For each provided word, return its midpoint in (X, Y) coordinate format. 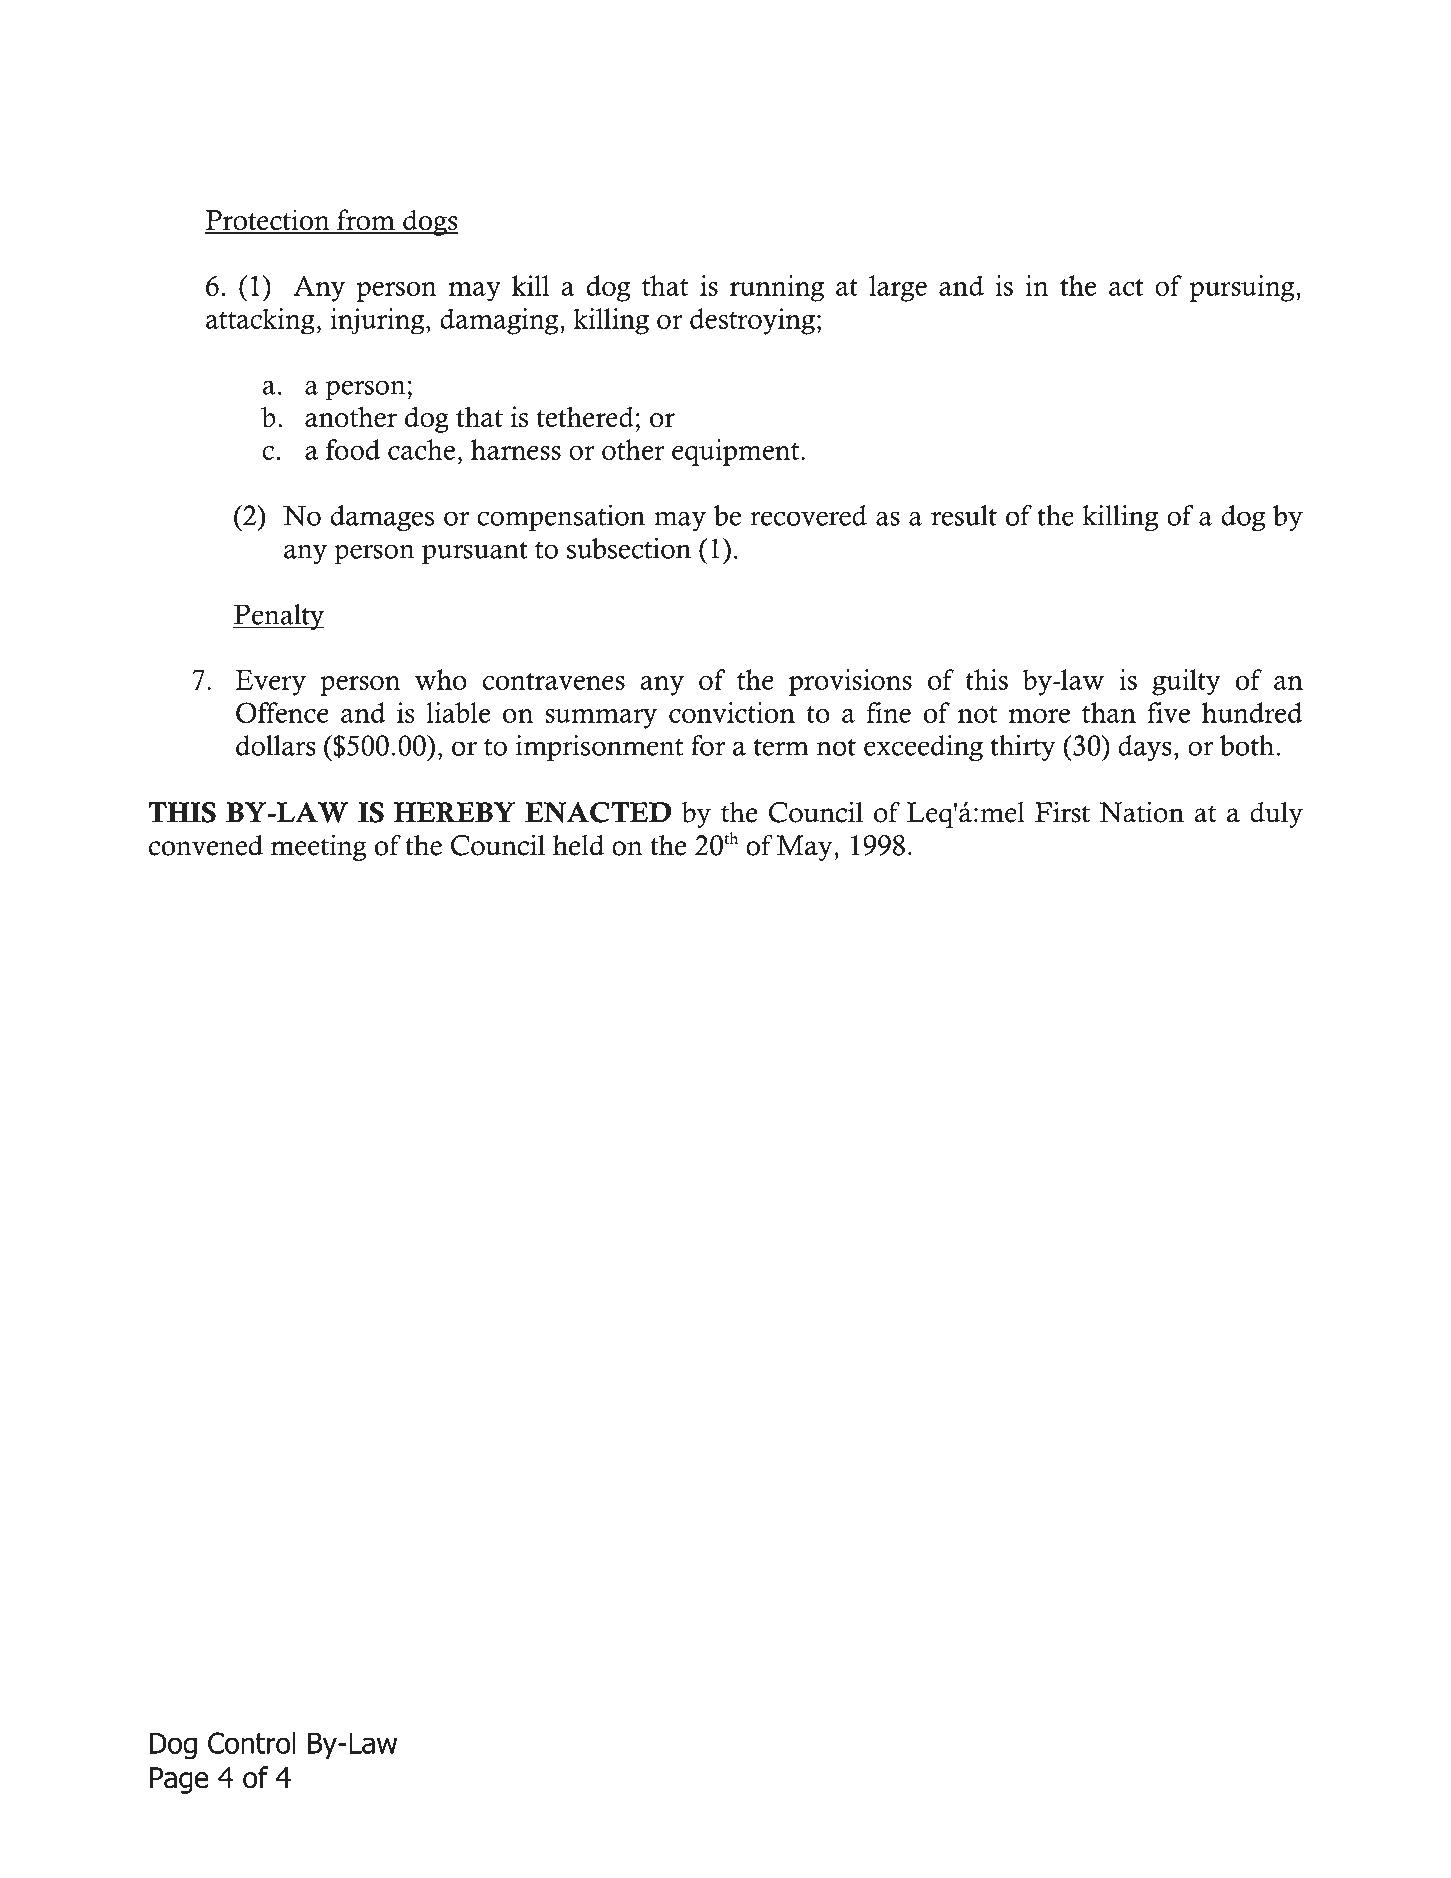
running (777, 288)
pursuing (1243, 288)
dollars (276, 745)
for (708, 745)
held (578, 845)
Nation (1141, 812)
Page (179, 1780)
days (1145, 748)
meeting (319, 847)
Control (252, 1743)
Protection (268, 221)
